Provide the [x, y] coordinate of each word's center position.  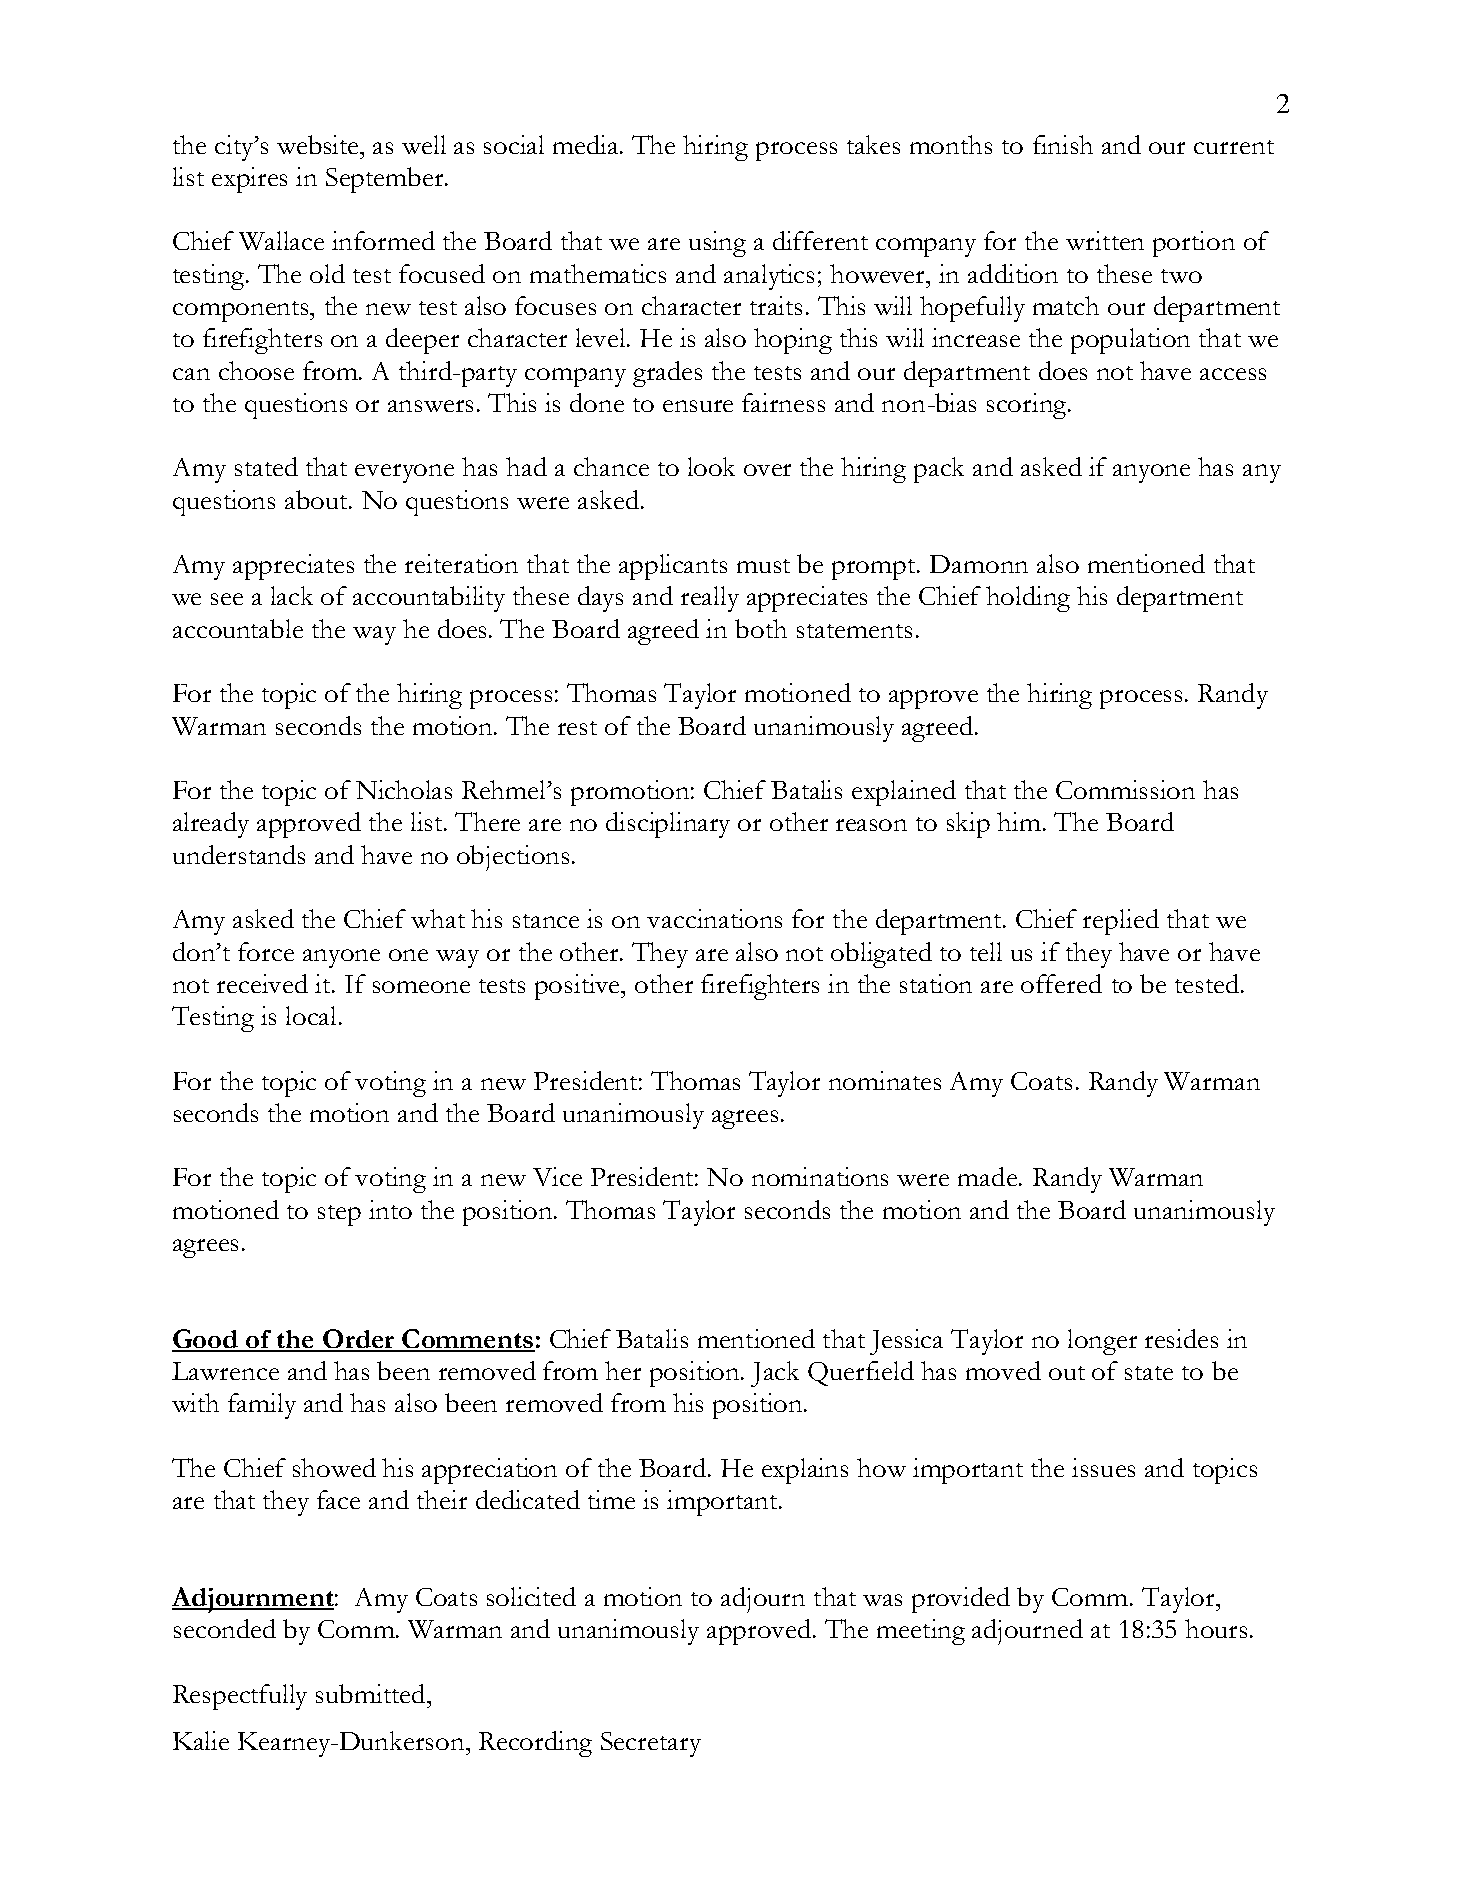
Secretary [651, 1744]
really [710, 599]
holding [1028, 599]
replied [1121, 922]
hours [1216, 1628]
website [319, 144]
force [266, 951]
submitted [372, 1693]
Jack [775, 1374]
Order [358, 1340]
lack [292, 595]
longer [1102, 1342]
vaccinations [714, 918]
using [717, 244]
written [1105, 240]
